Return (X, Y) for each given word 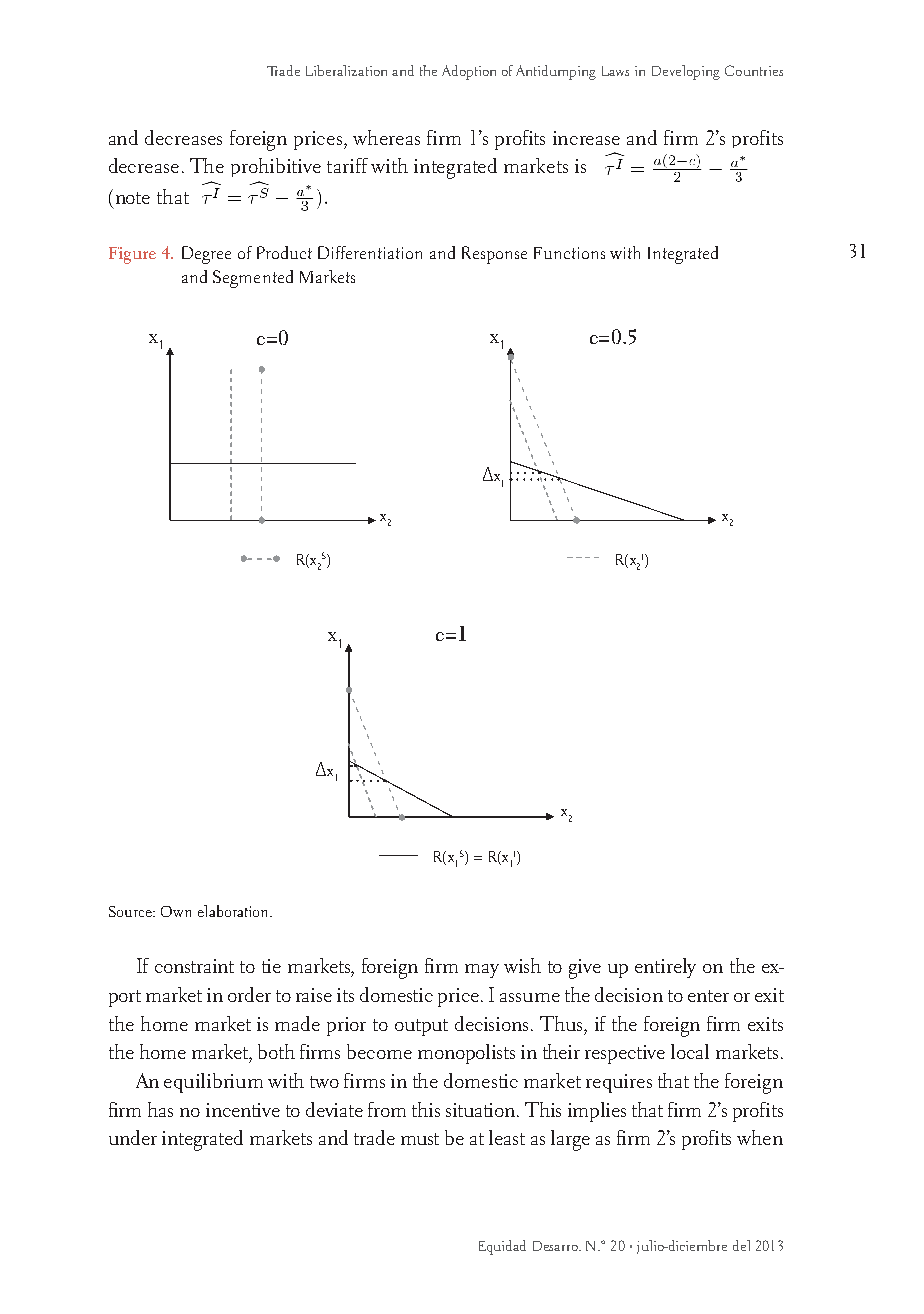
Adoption (469, 72)
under (133, 1137)
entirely (665, 968)
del (741, 1245)
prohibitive (276, 167)
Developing (686, 72)
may (482, 971)
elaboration (234, 911)
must (420, 1139)
